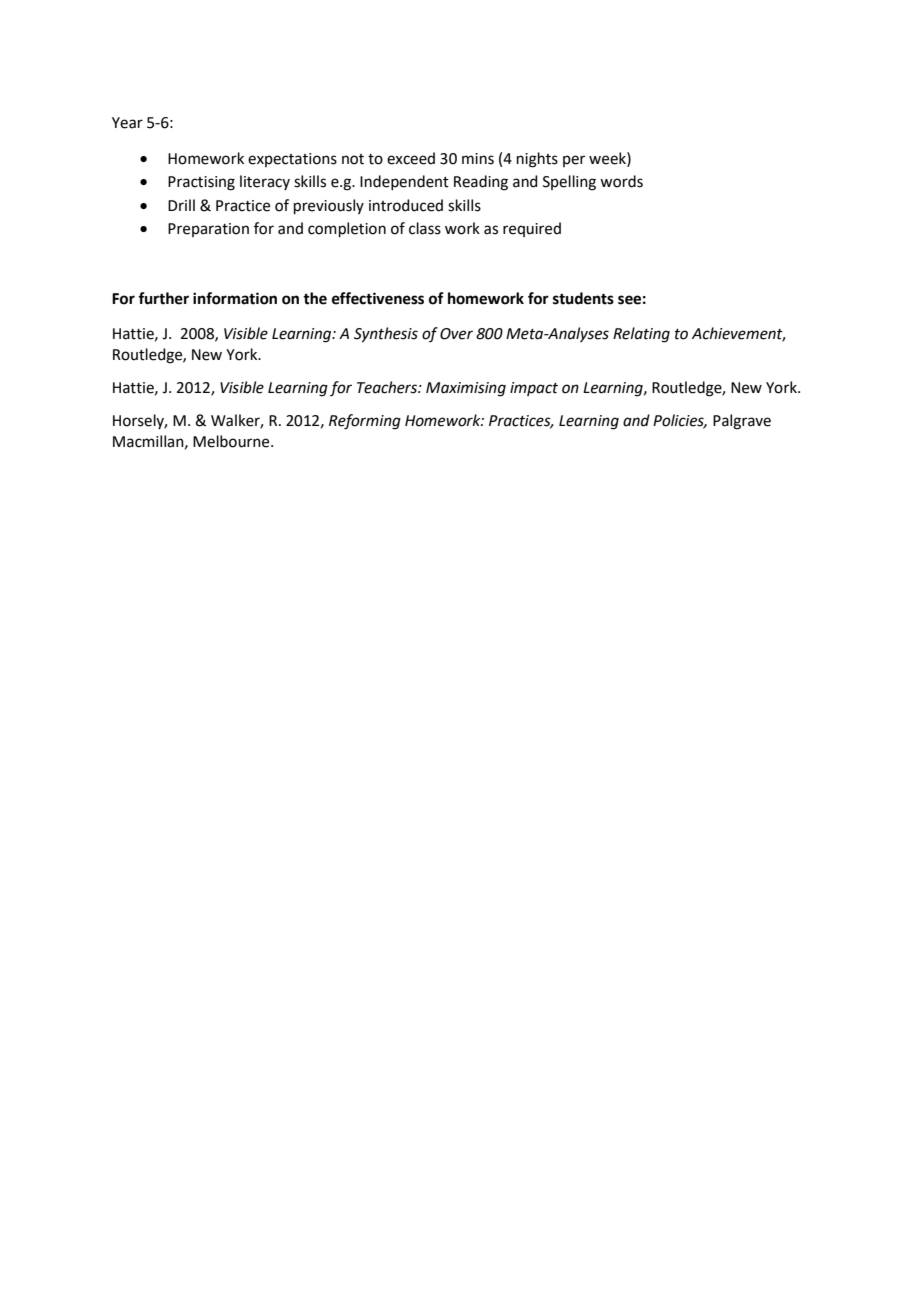  What do you see at coordinates (235, 298) in the image?
I see `information` at bounding box center [235, 298].
